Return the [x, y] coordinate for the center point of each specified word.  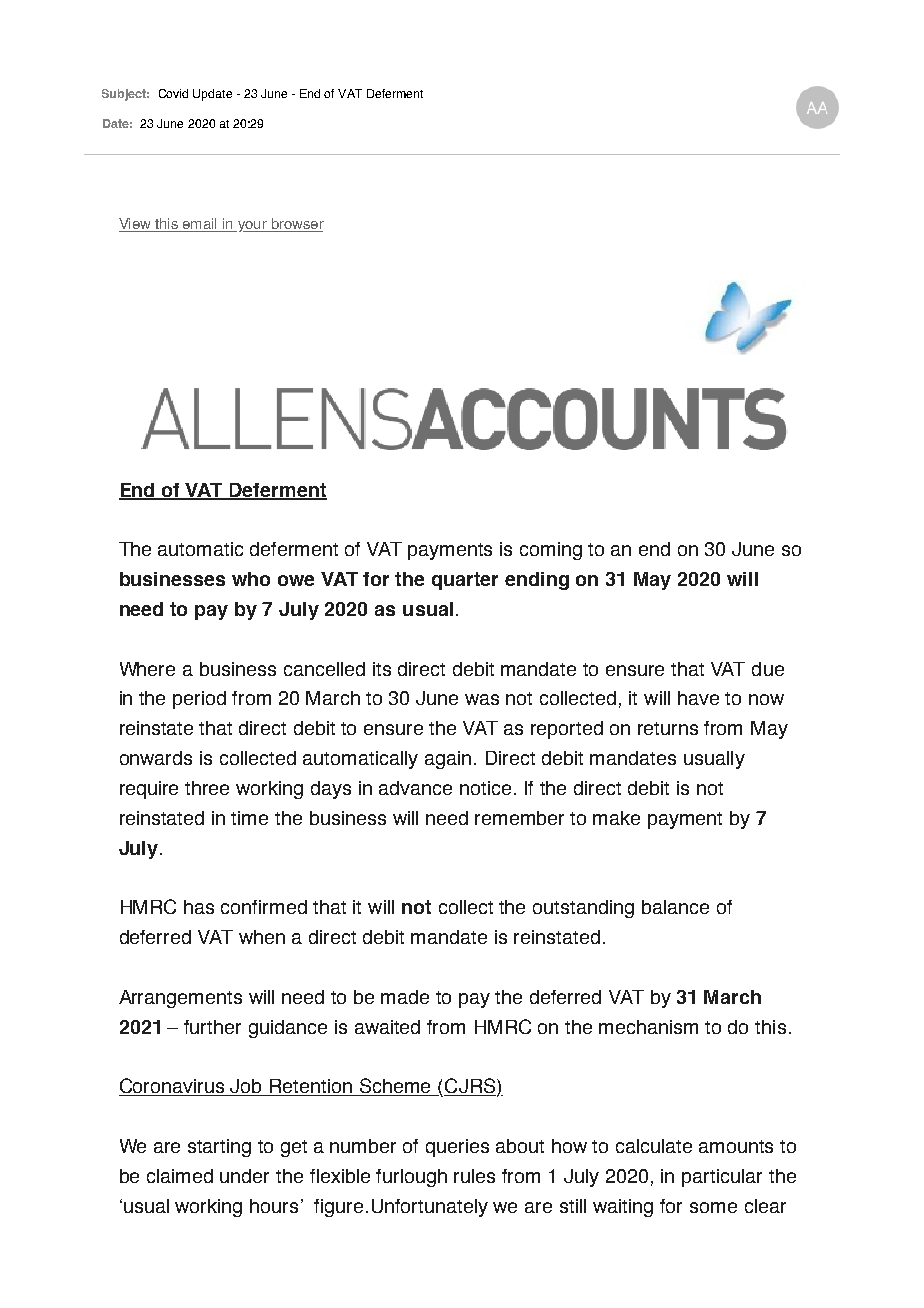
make [616, 818]
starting [219, 1148]
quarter [465, 581]
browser [296, 225]
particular [722, 1178]
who [251, 579]
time [249, 818]
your [252, 226]
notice [485, 788]
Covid [173, 93]
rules [474, 1176]
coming [551, 551]
